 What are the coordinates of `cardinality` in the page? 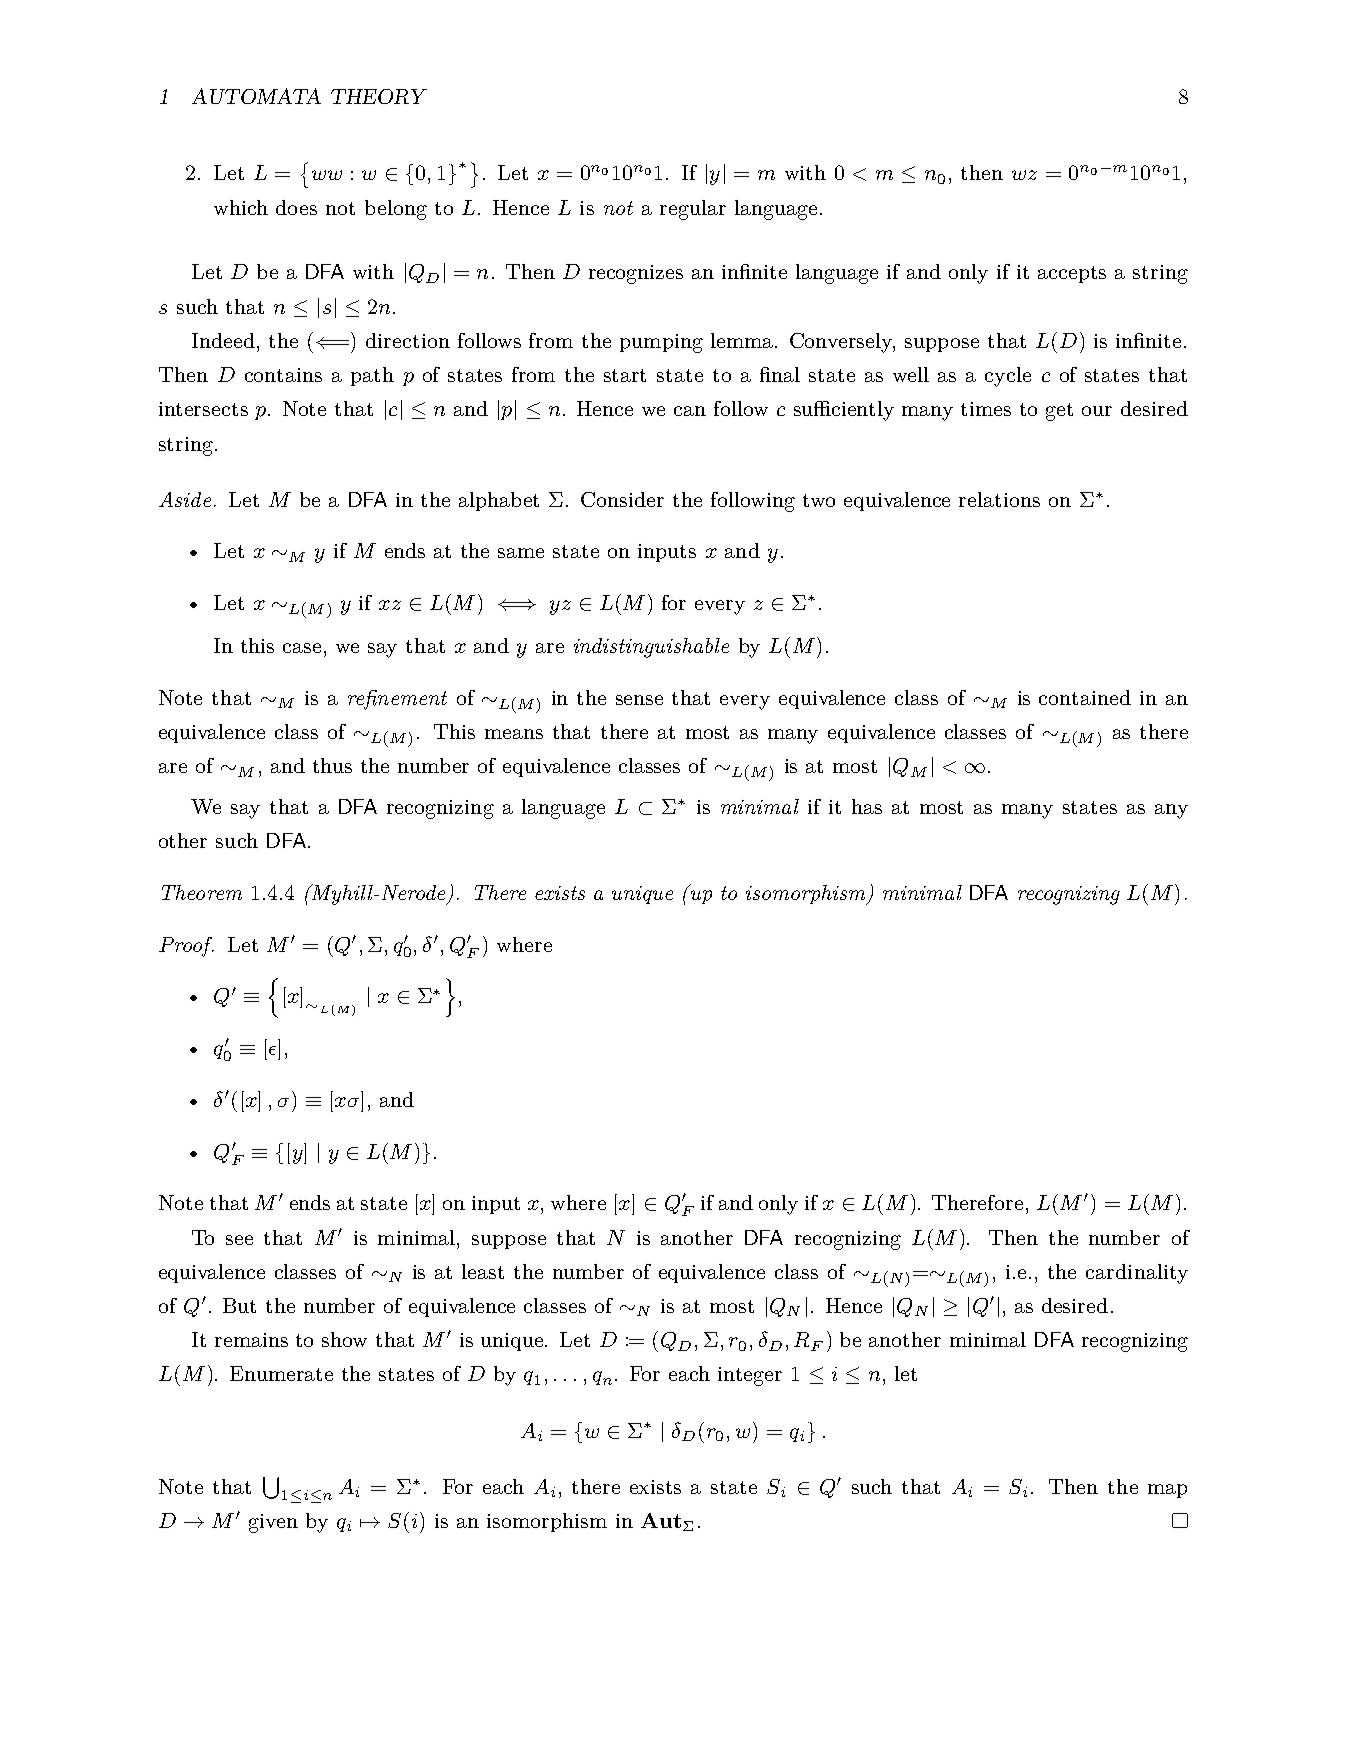 It's located at (1137, 1274).
